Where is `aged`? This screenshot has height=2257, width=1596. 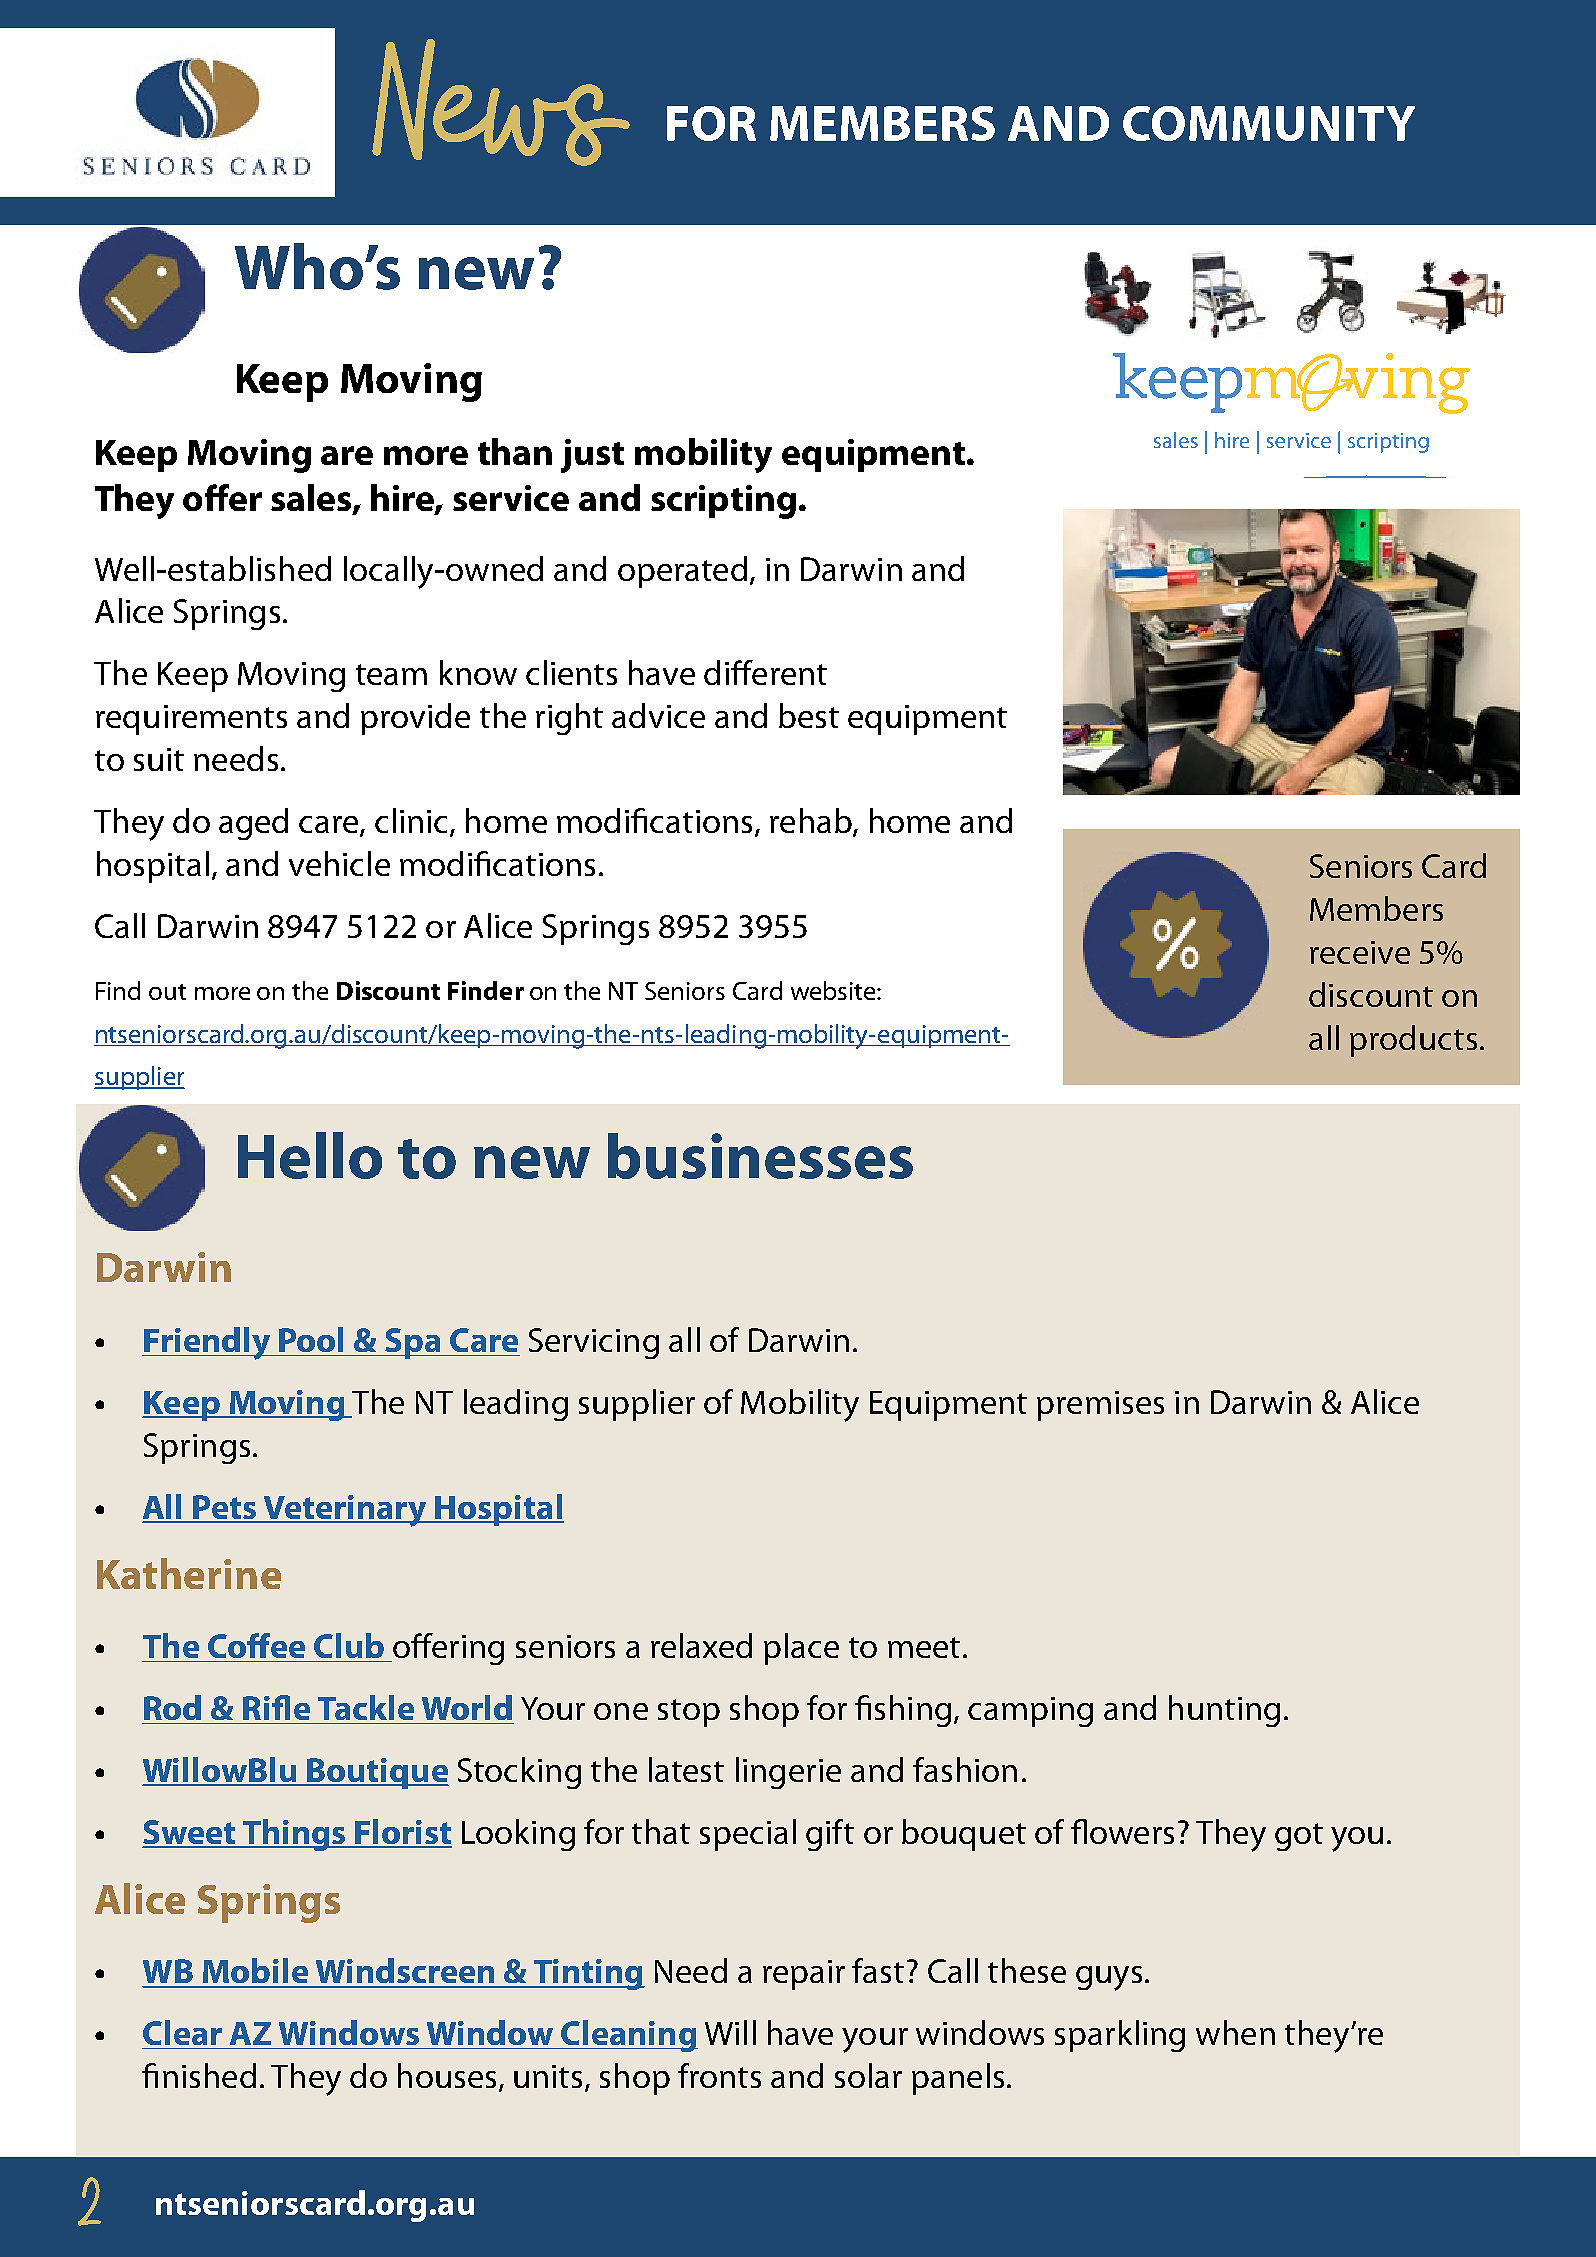
aged is located at coordinates (253, 824).
